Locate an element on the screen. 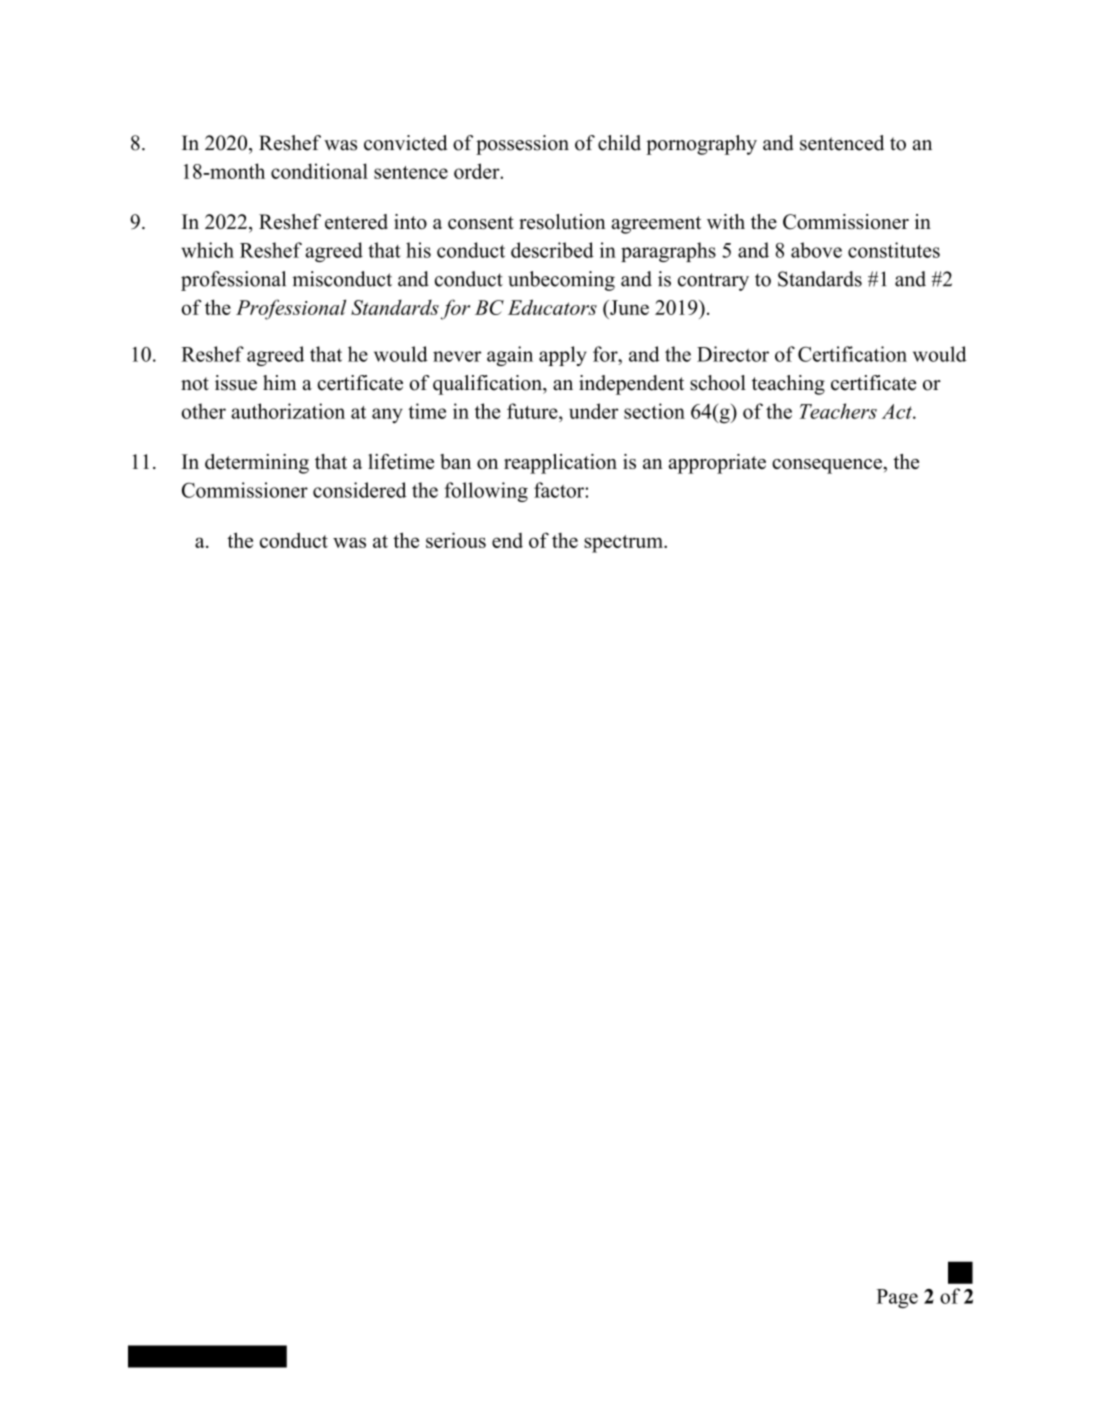  future is located at coordinates (533, 411).
